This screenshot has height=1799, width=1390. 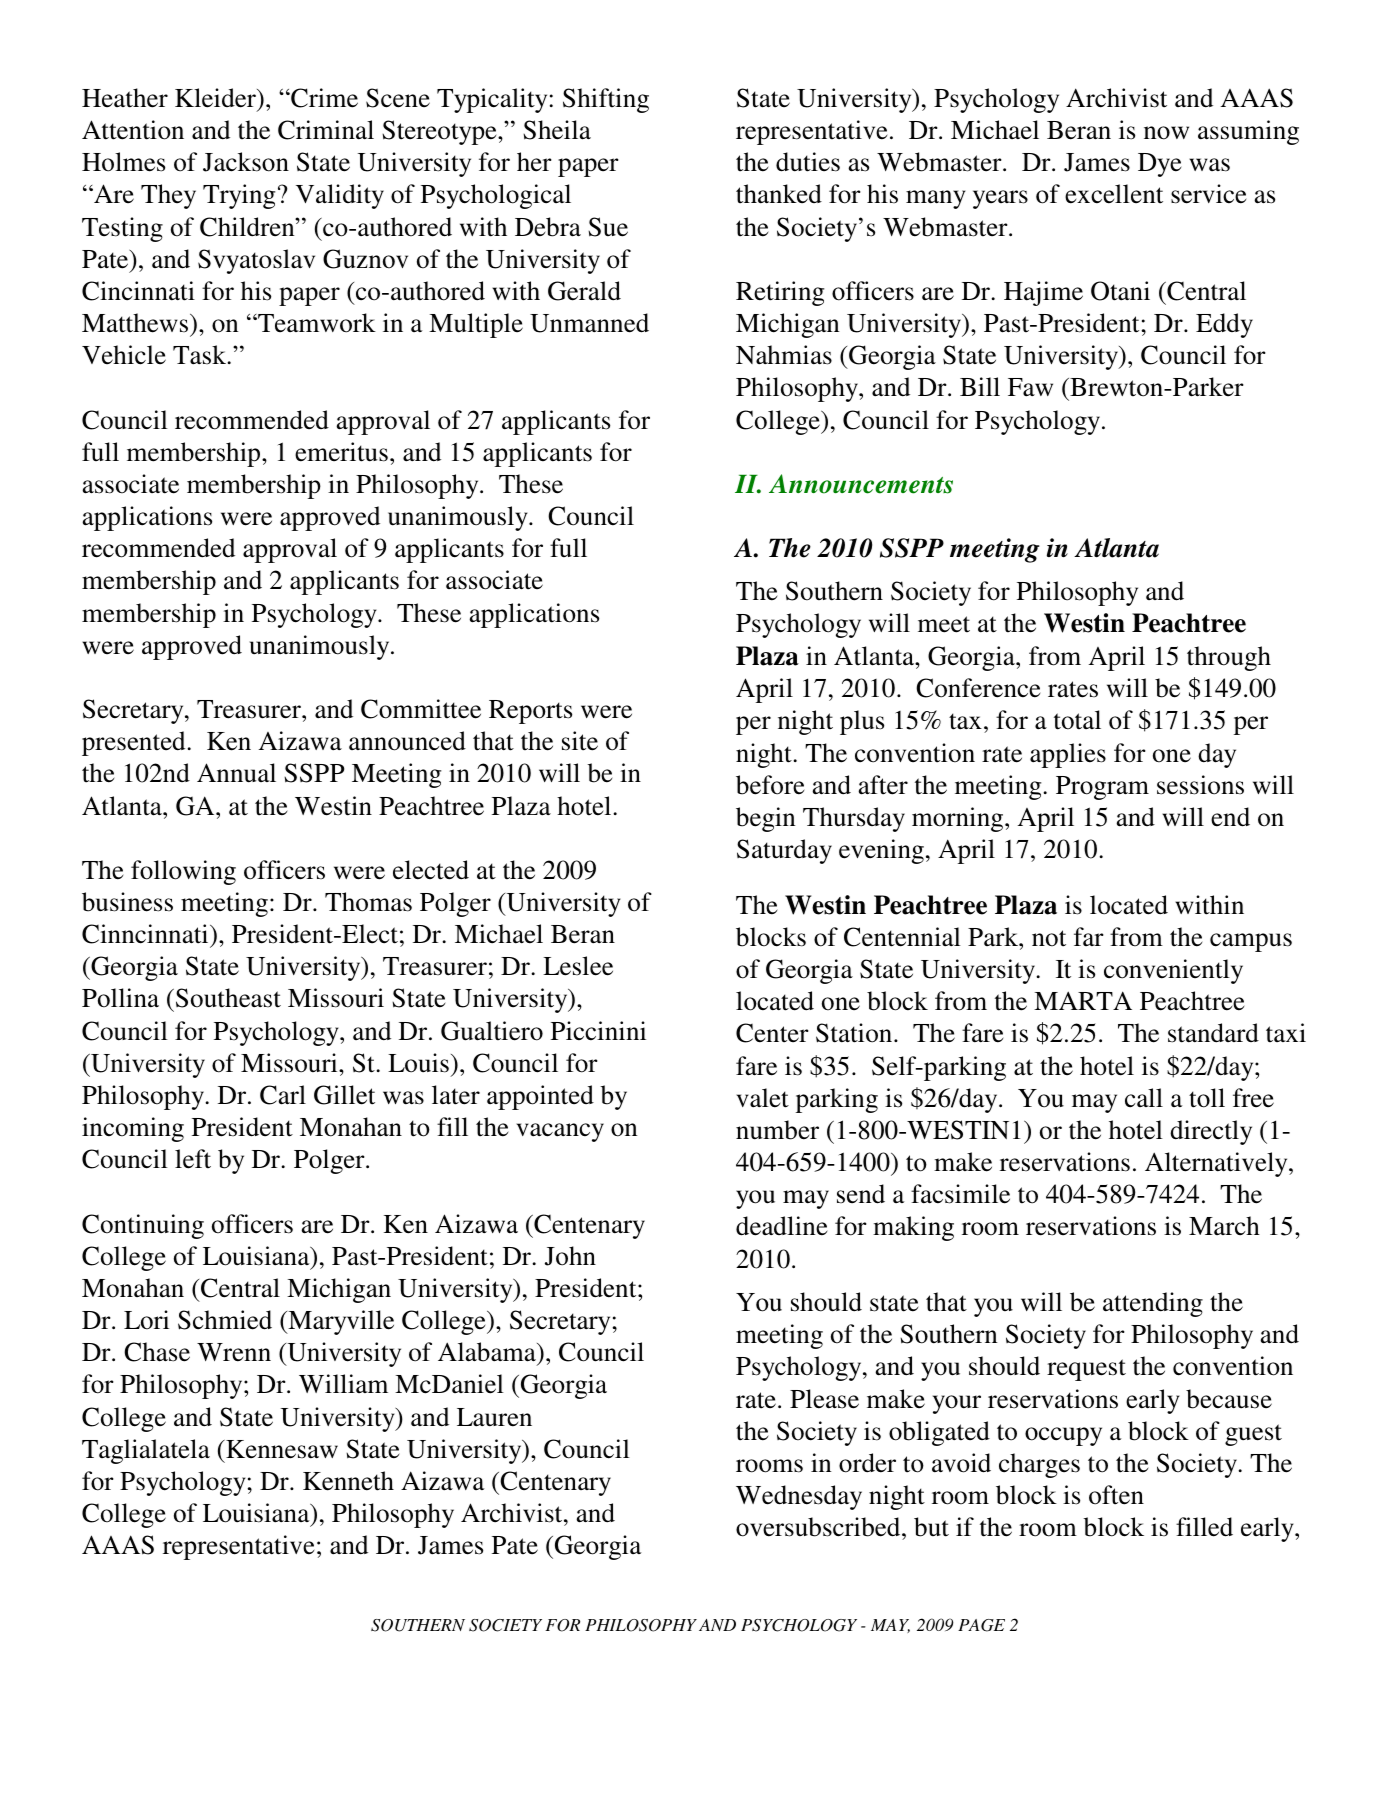 I want to click on now, so click(x=1166, y=133).
